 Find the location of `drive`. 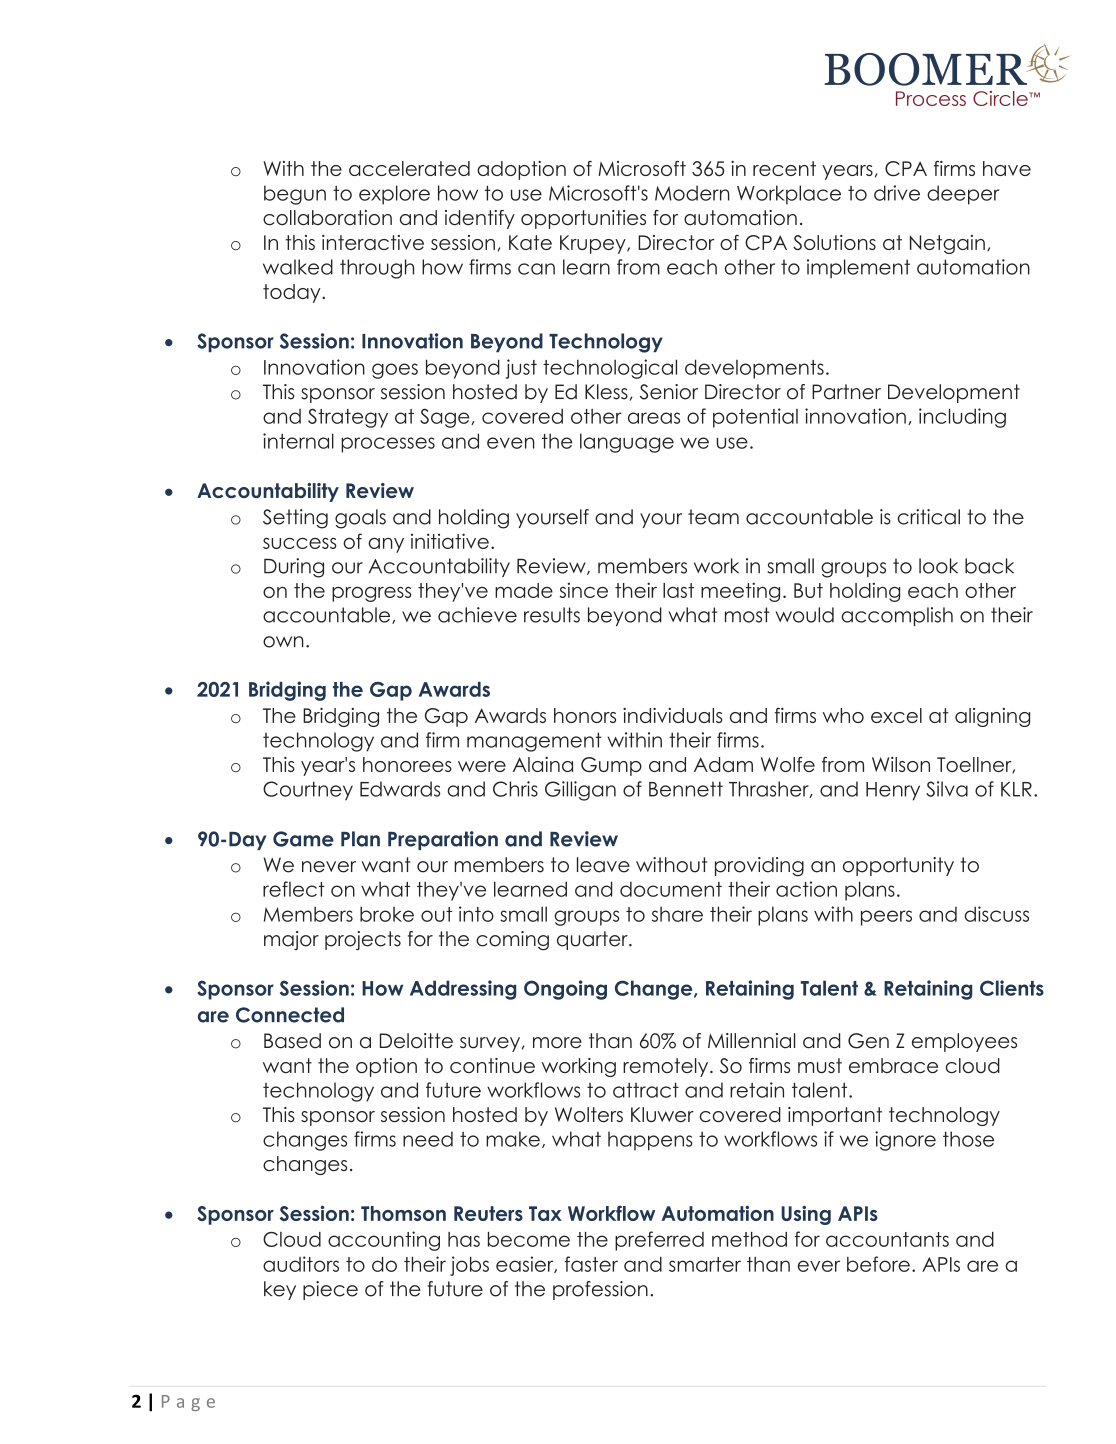

drive is located at coordinates (897, 193).
